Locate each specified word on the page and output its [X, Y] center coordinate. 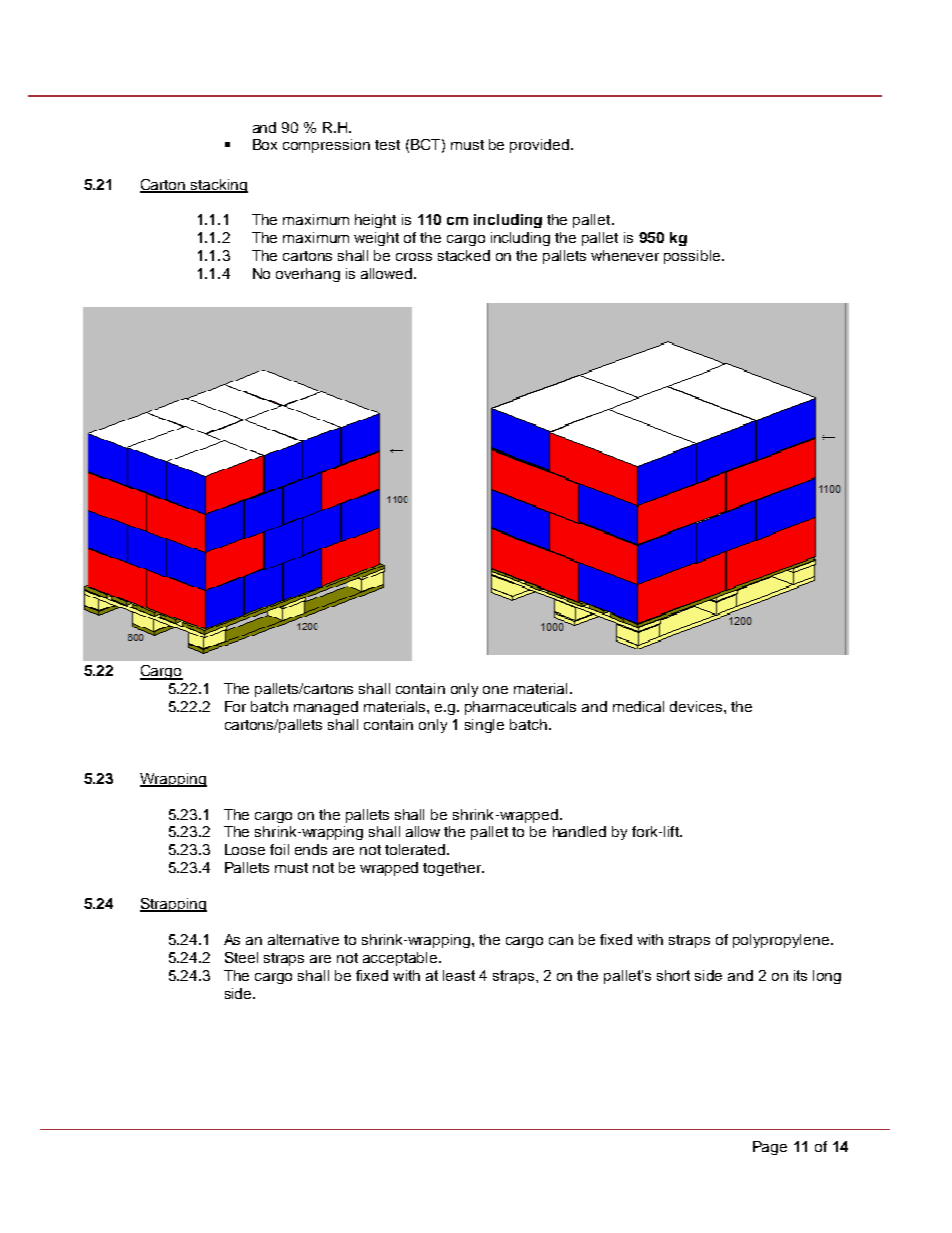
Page [770, 1148]
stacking [218, 186]
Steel [241, 957]
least [459, 975]
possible [693, 257]
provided [539, 146]
